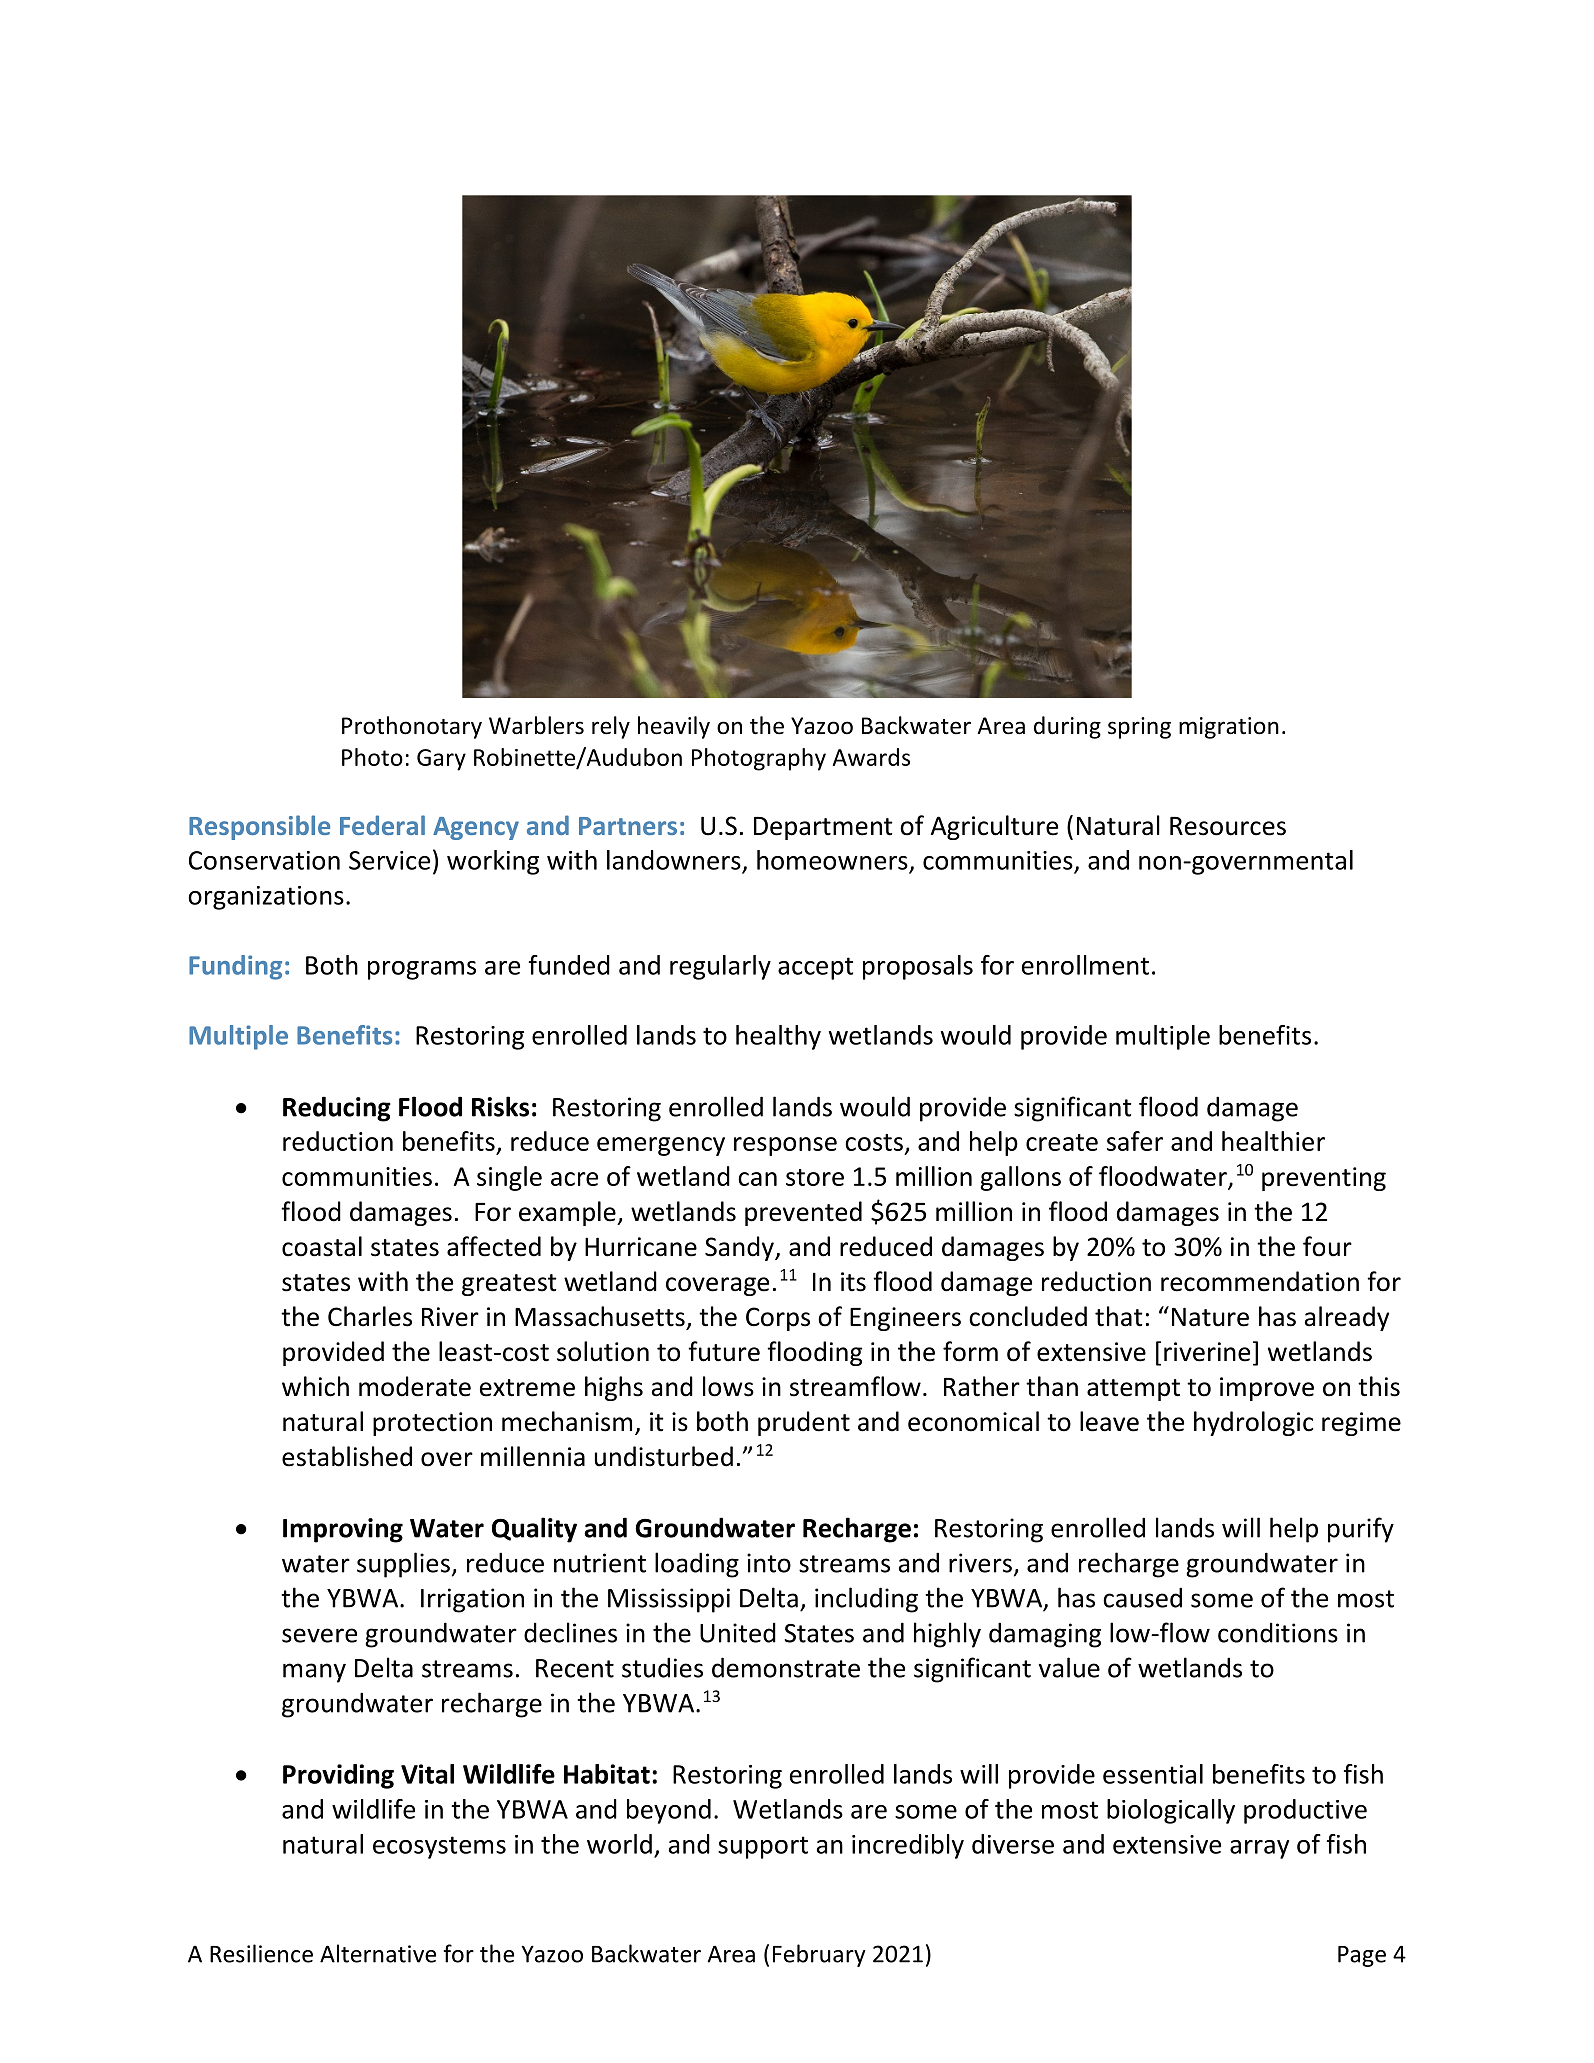 Image resolution: width=1594 pixels, height=2063 pixels. I want to click on purify, so click(1361, 1530).
